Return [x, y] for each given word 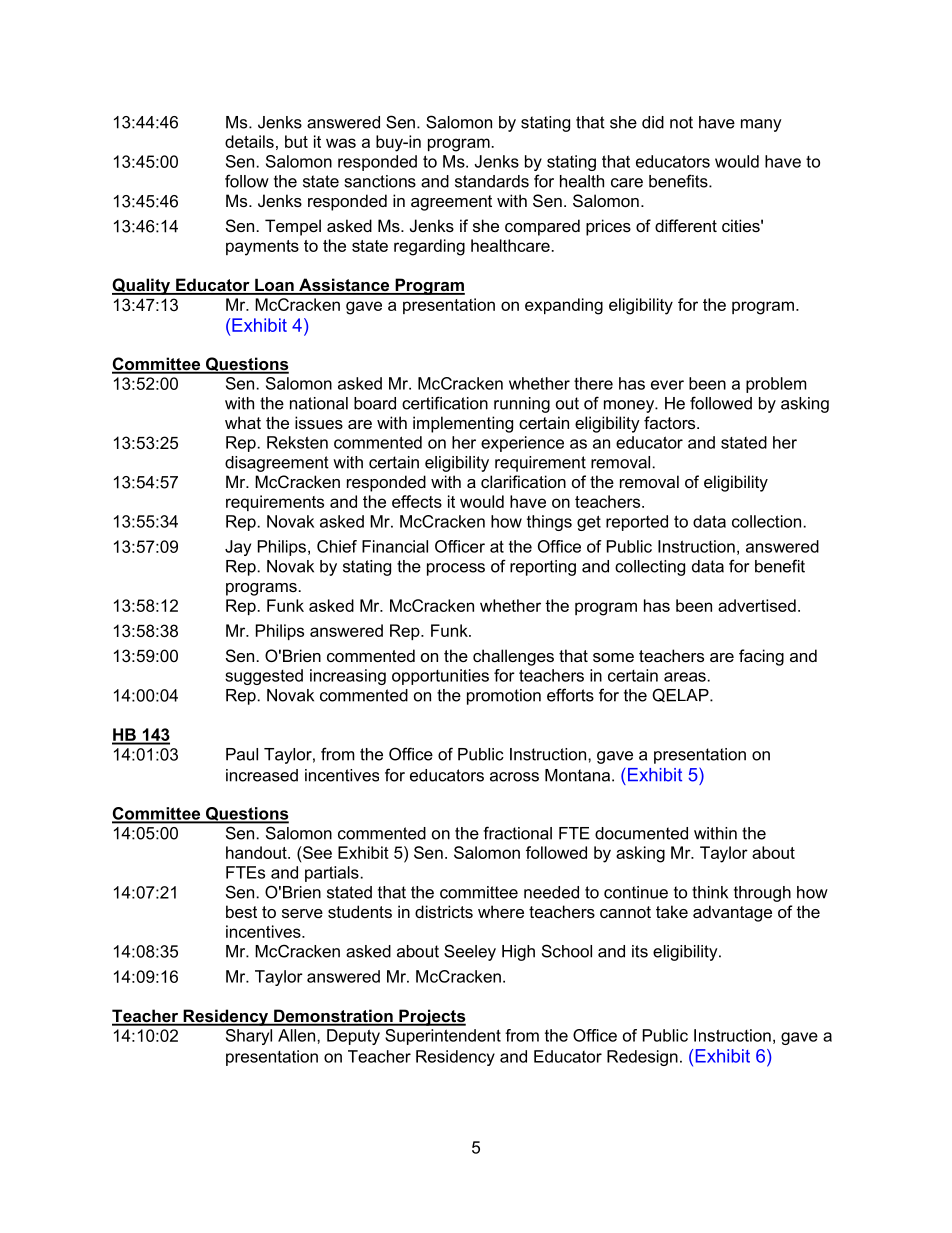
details [249, 141]
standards [492, 181]
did [653, 122]
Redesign [642, 1058]
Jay [238, 548]
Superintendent [443, 1037]
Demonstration [333, 1017]
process [456, 569]
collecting [650, 568]
